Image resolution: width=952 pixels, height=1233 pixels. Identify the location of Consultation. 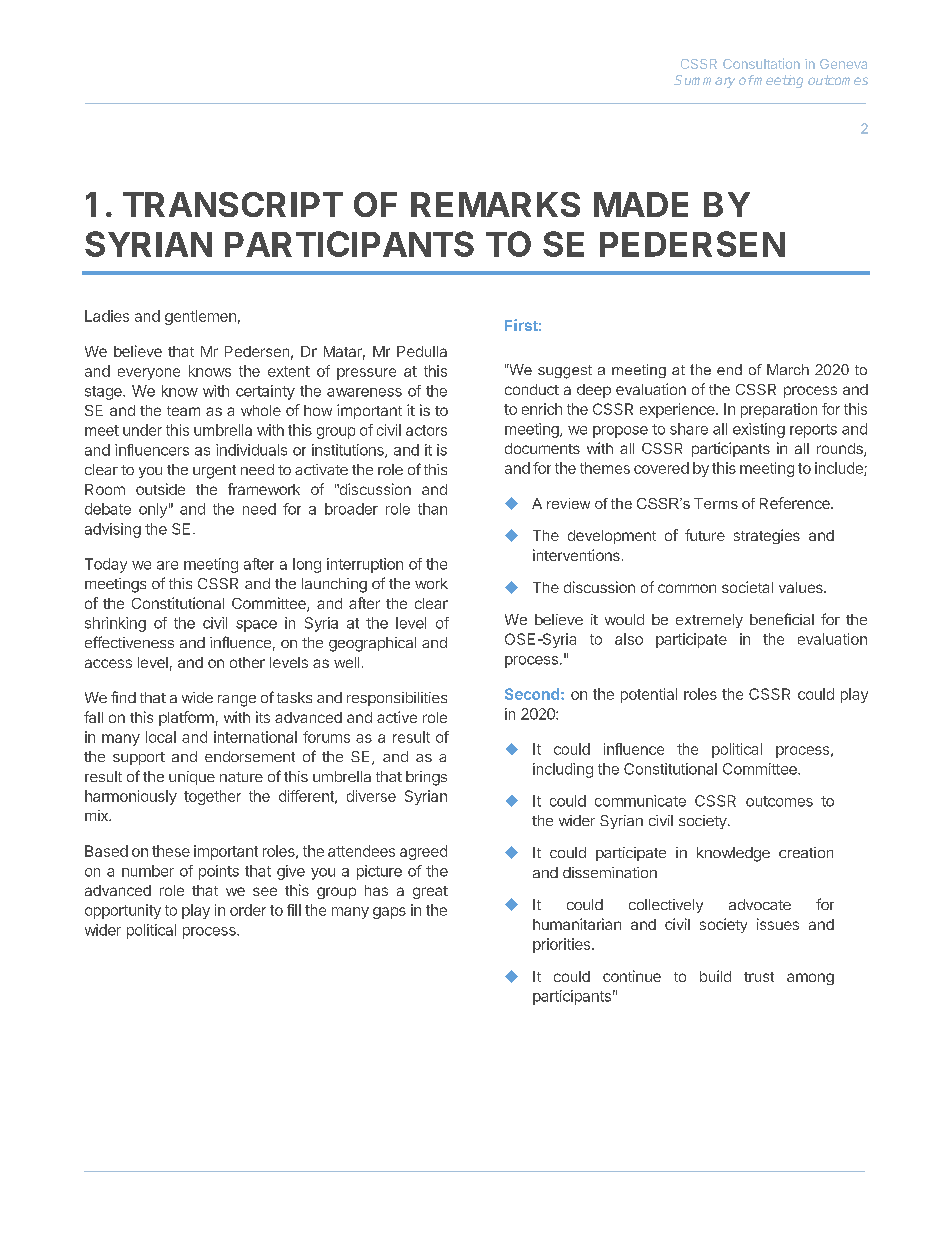
(761, 63).
